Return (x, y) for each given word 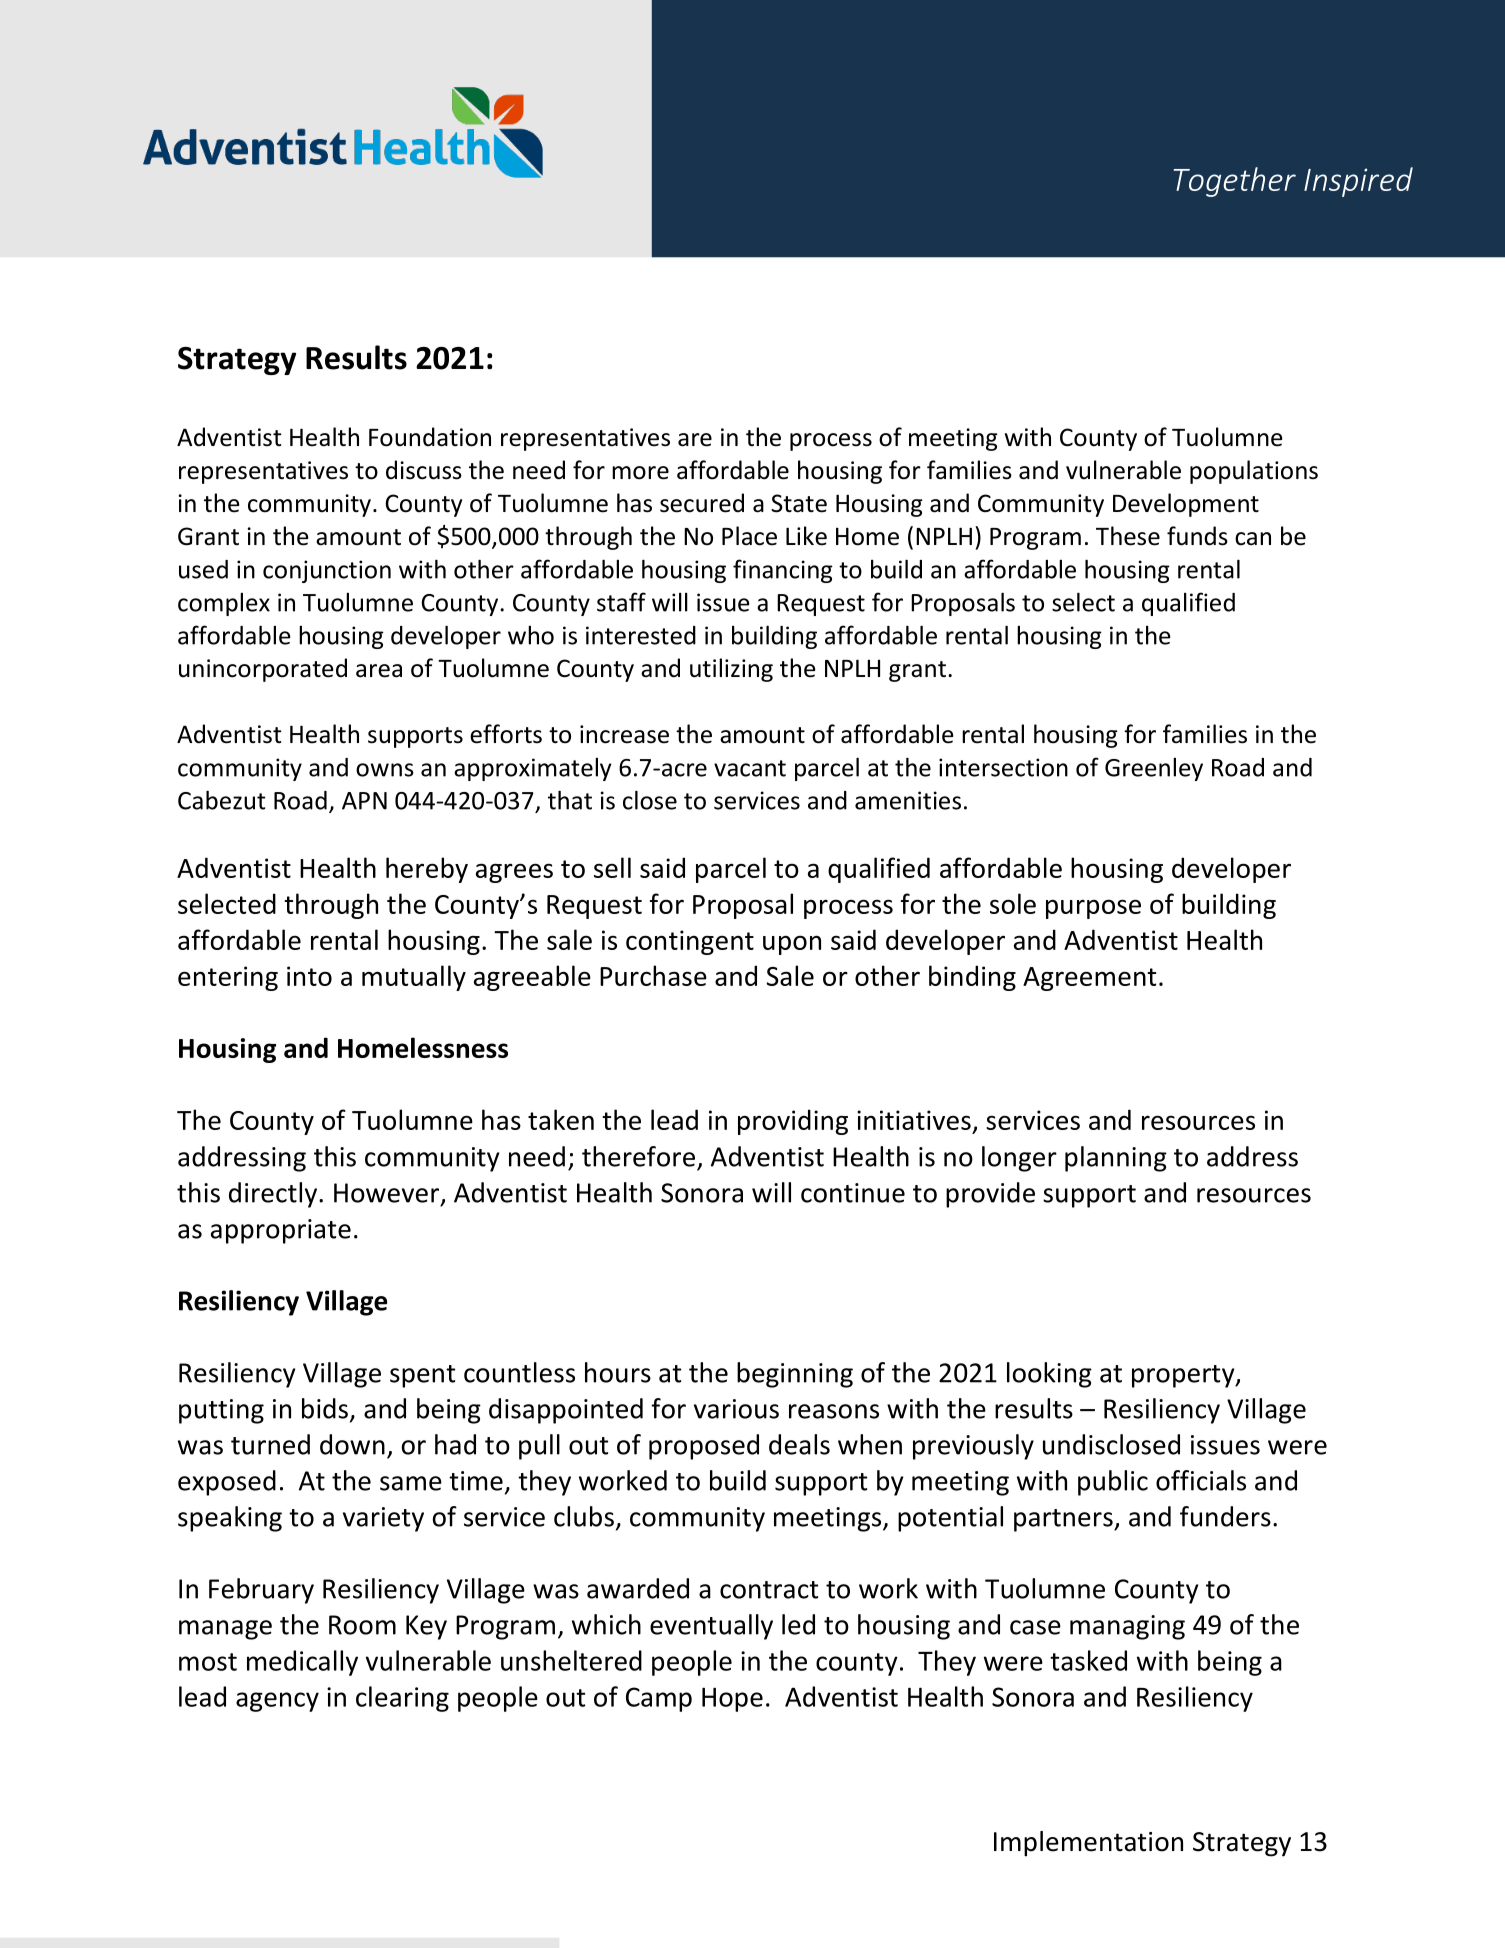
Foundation (430, 437)
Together (1235, 182)
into (309, 976)
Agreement (1089, 979)
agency (277, 1702)
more (640, 473)
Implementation (1088, 1844)
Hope (732, 1699)
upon (792, 945)
